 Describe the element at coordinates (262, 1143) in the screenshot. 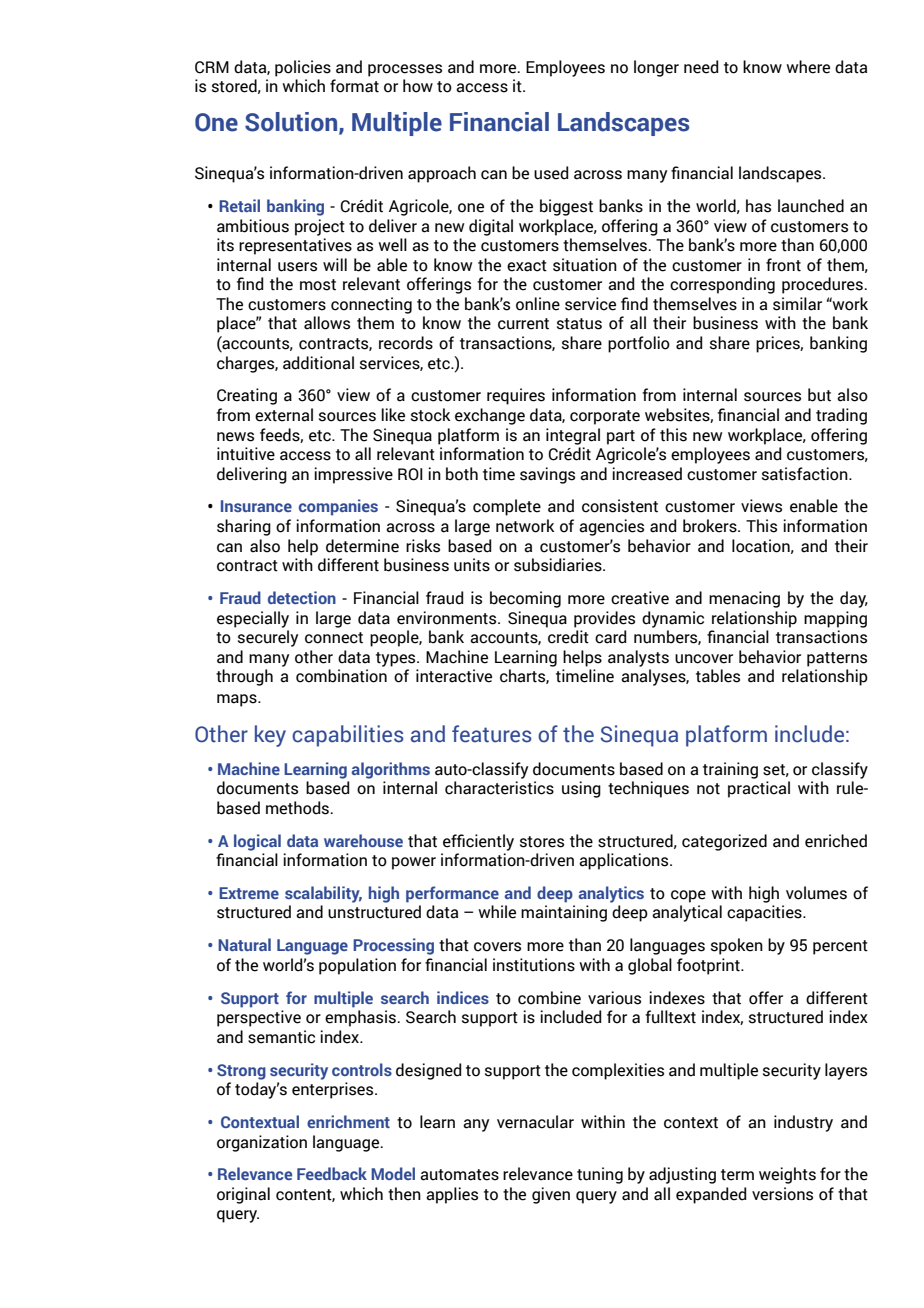

I see `organization` at that location.
